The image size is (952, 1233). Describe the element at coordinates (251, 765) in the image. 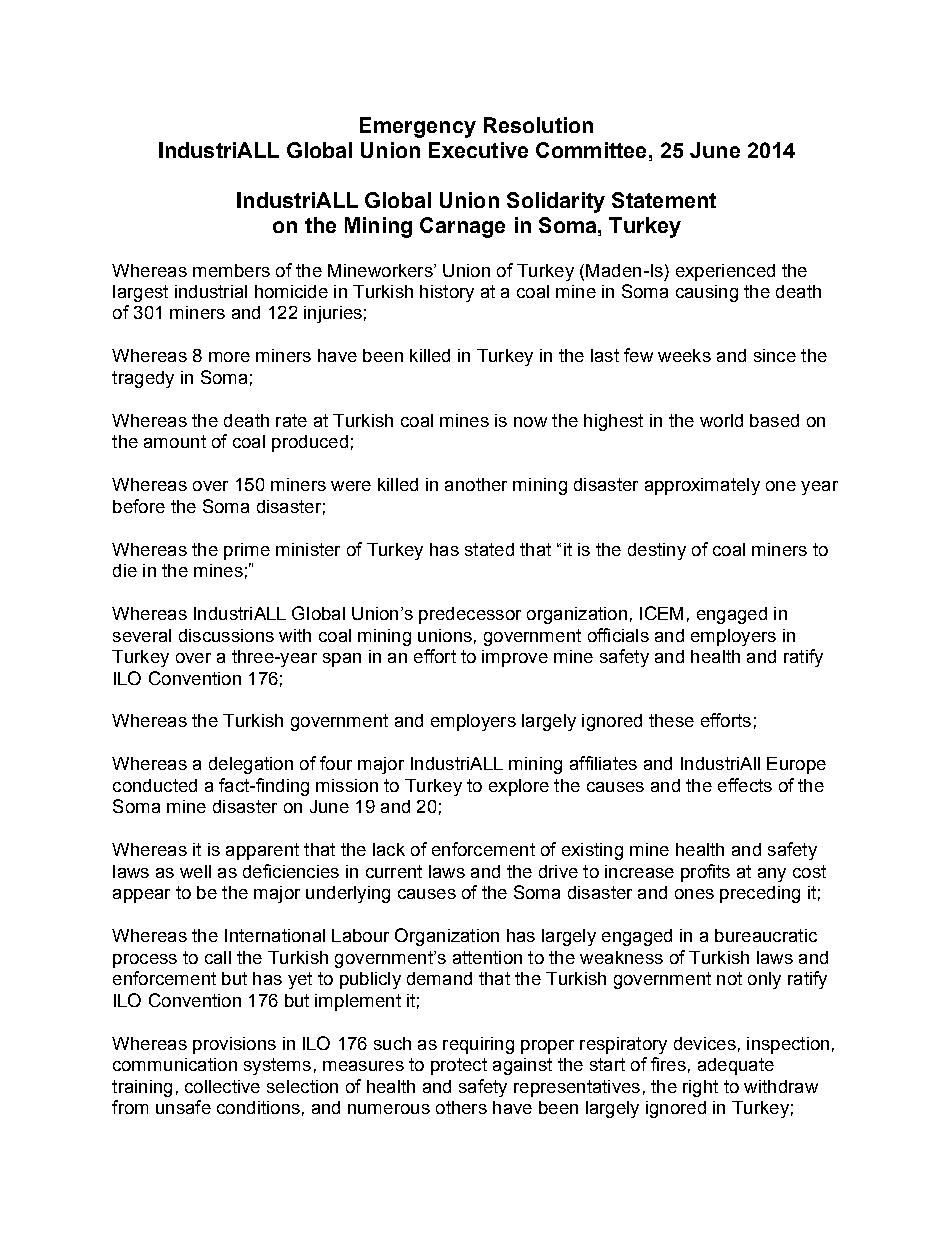

I see `delegation` at that location.
